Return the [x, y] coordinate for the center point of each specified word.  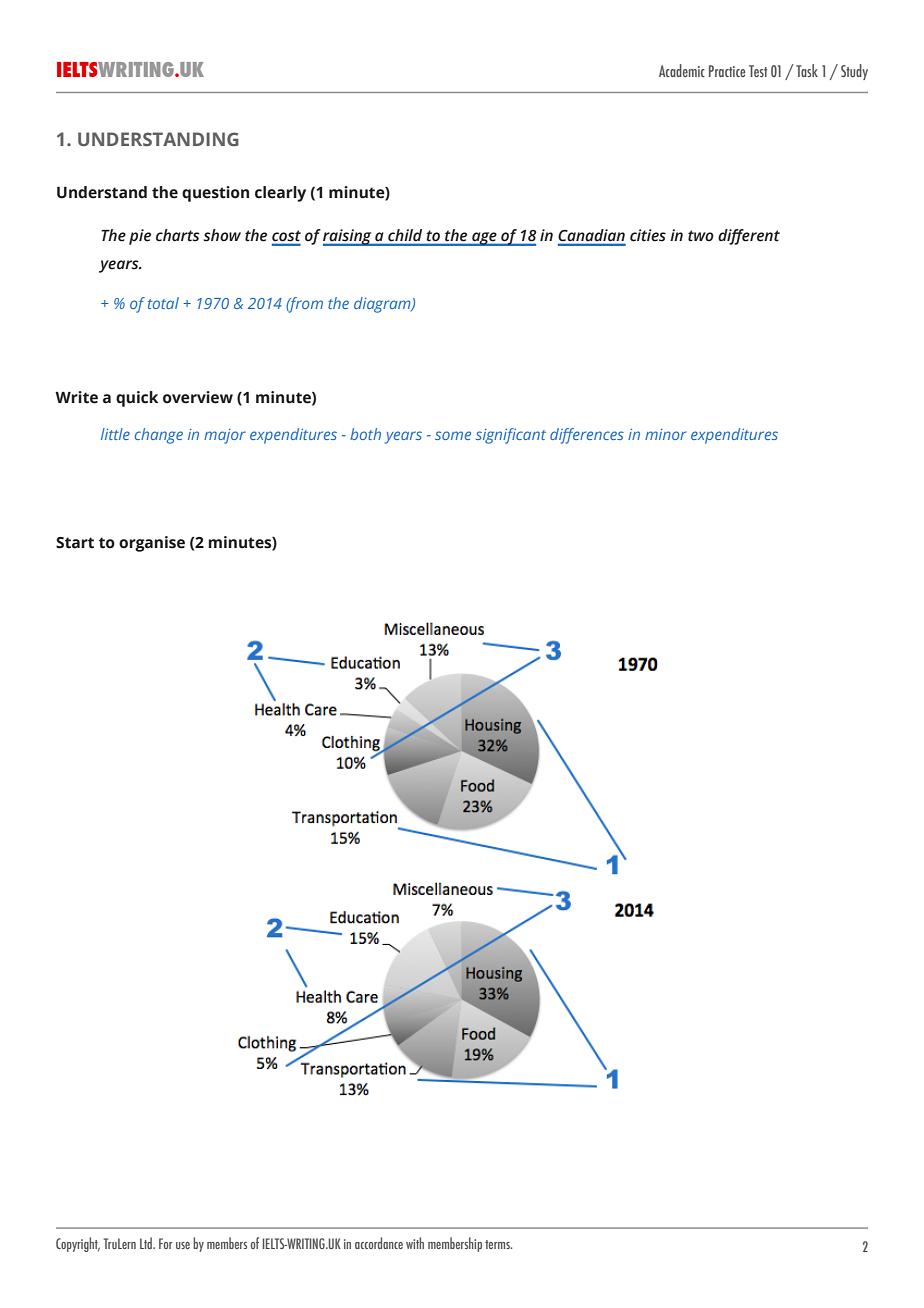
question [215, 194]
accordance [379, 1243]
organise [152, 544]
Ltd [147, 1243]
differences [587, 436]
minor [665, 434]
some [453, 435]
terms [498, 1244]
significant [511, 436]
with [415, 1243]
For [166, 1243]
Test [758, 71]
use [183, 1245]
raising [348, 237]
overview [198, 397]
